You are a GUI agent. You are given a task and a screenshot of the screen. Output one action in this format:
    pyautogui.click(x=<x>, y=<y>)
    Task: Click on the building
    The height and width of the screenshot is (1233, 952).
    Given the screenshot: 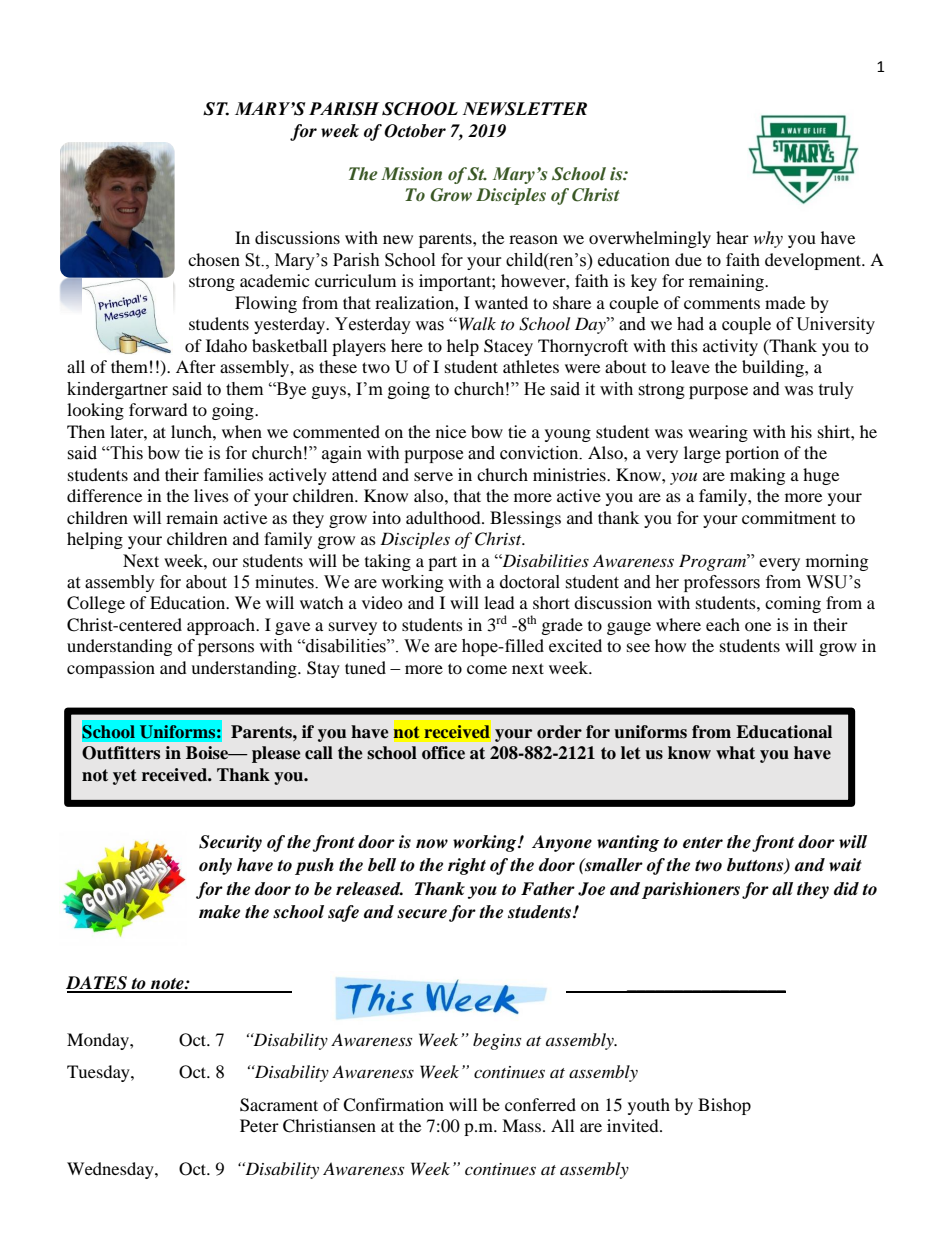 What is the action you would take?
    pyautogui.click(x=774, y=368)
